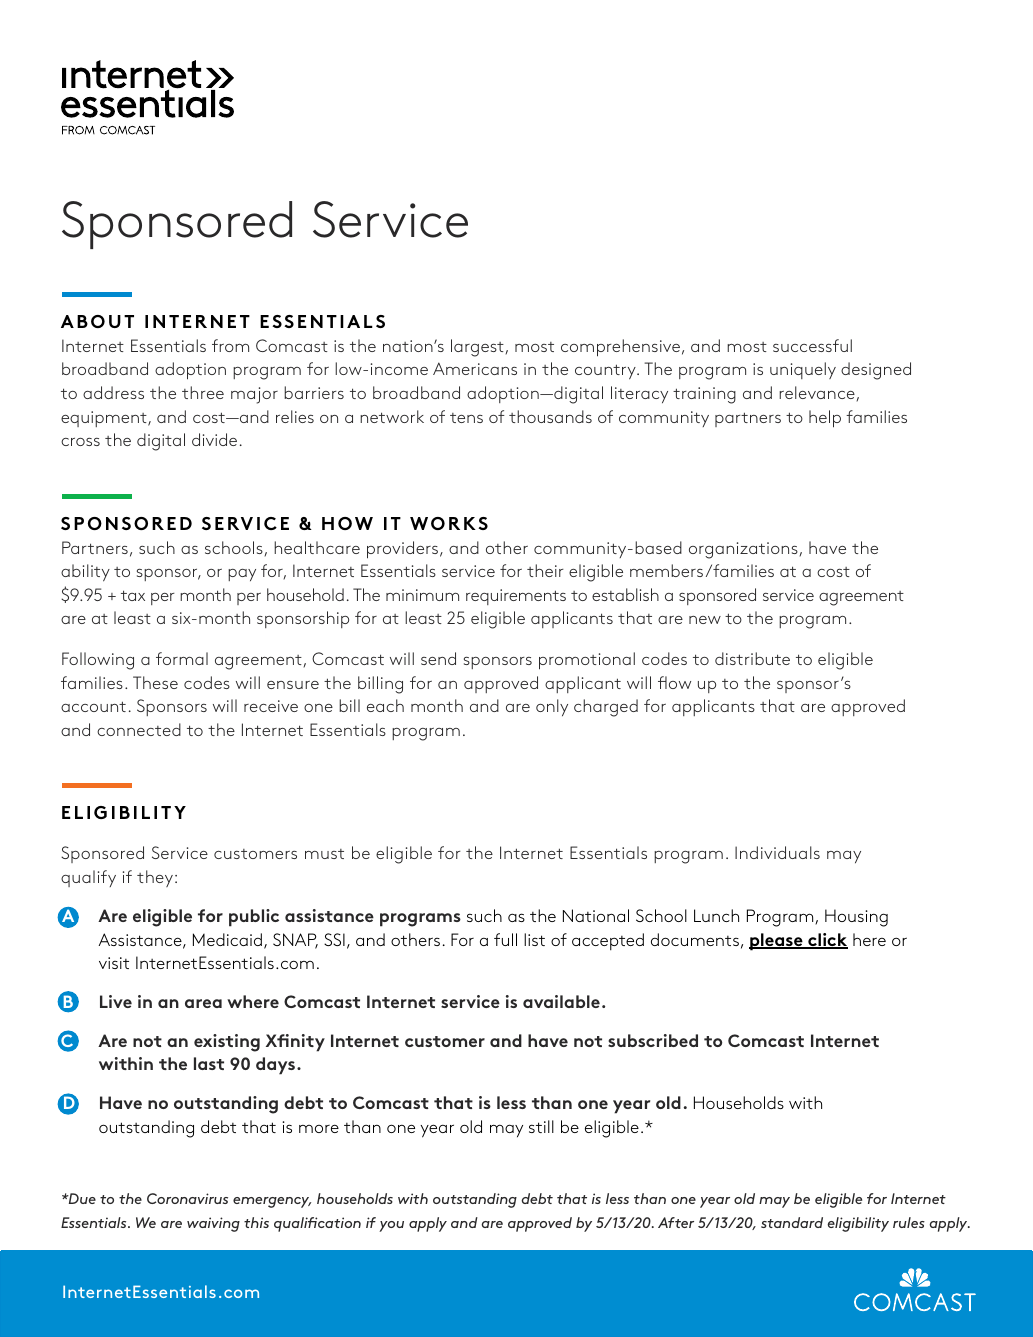  Describe the element at coordinates (545, 570) in the screenshot. I see `their` at that location.
